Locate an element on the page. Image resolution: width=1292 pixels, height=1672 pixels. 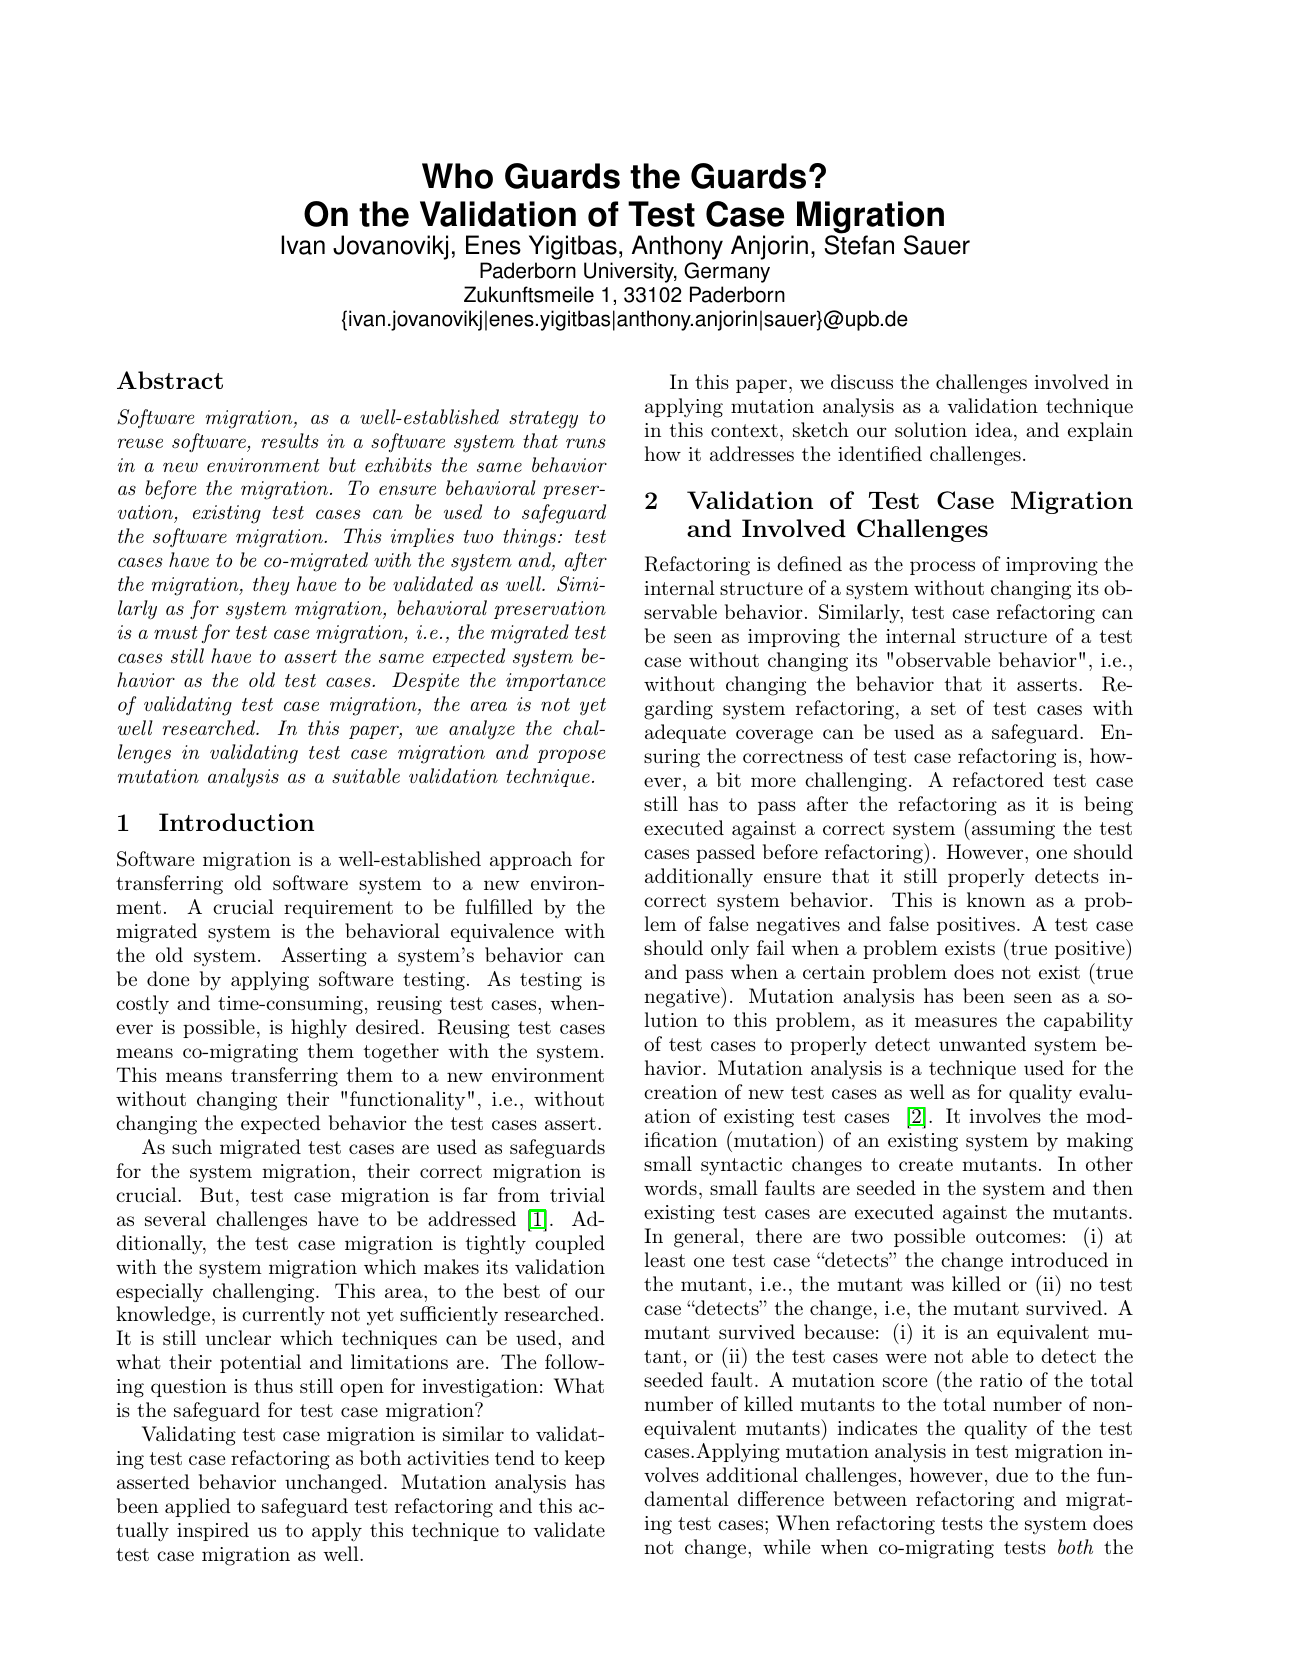
create is located at coordinates (926, 1164).
